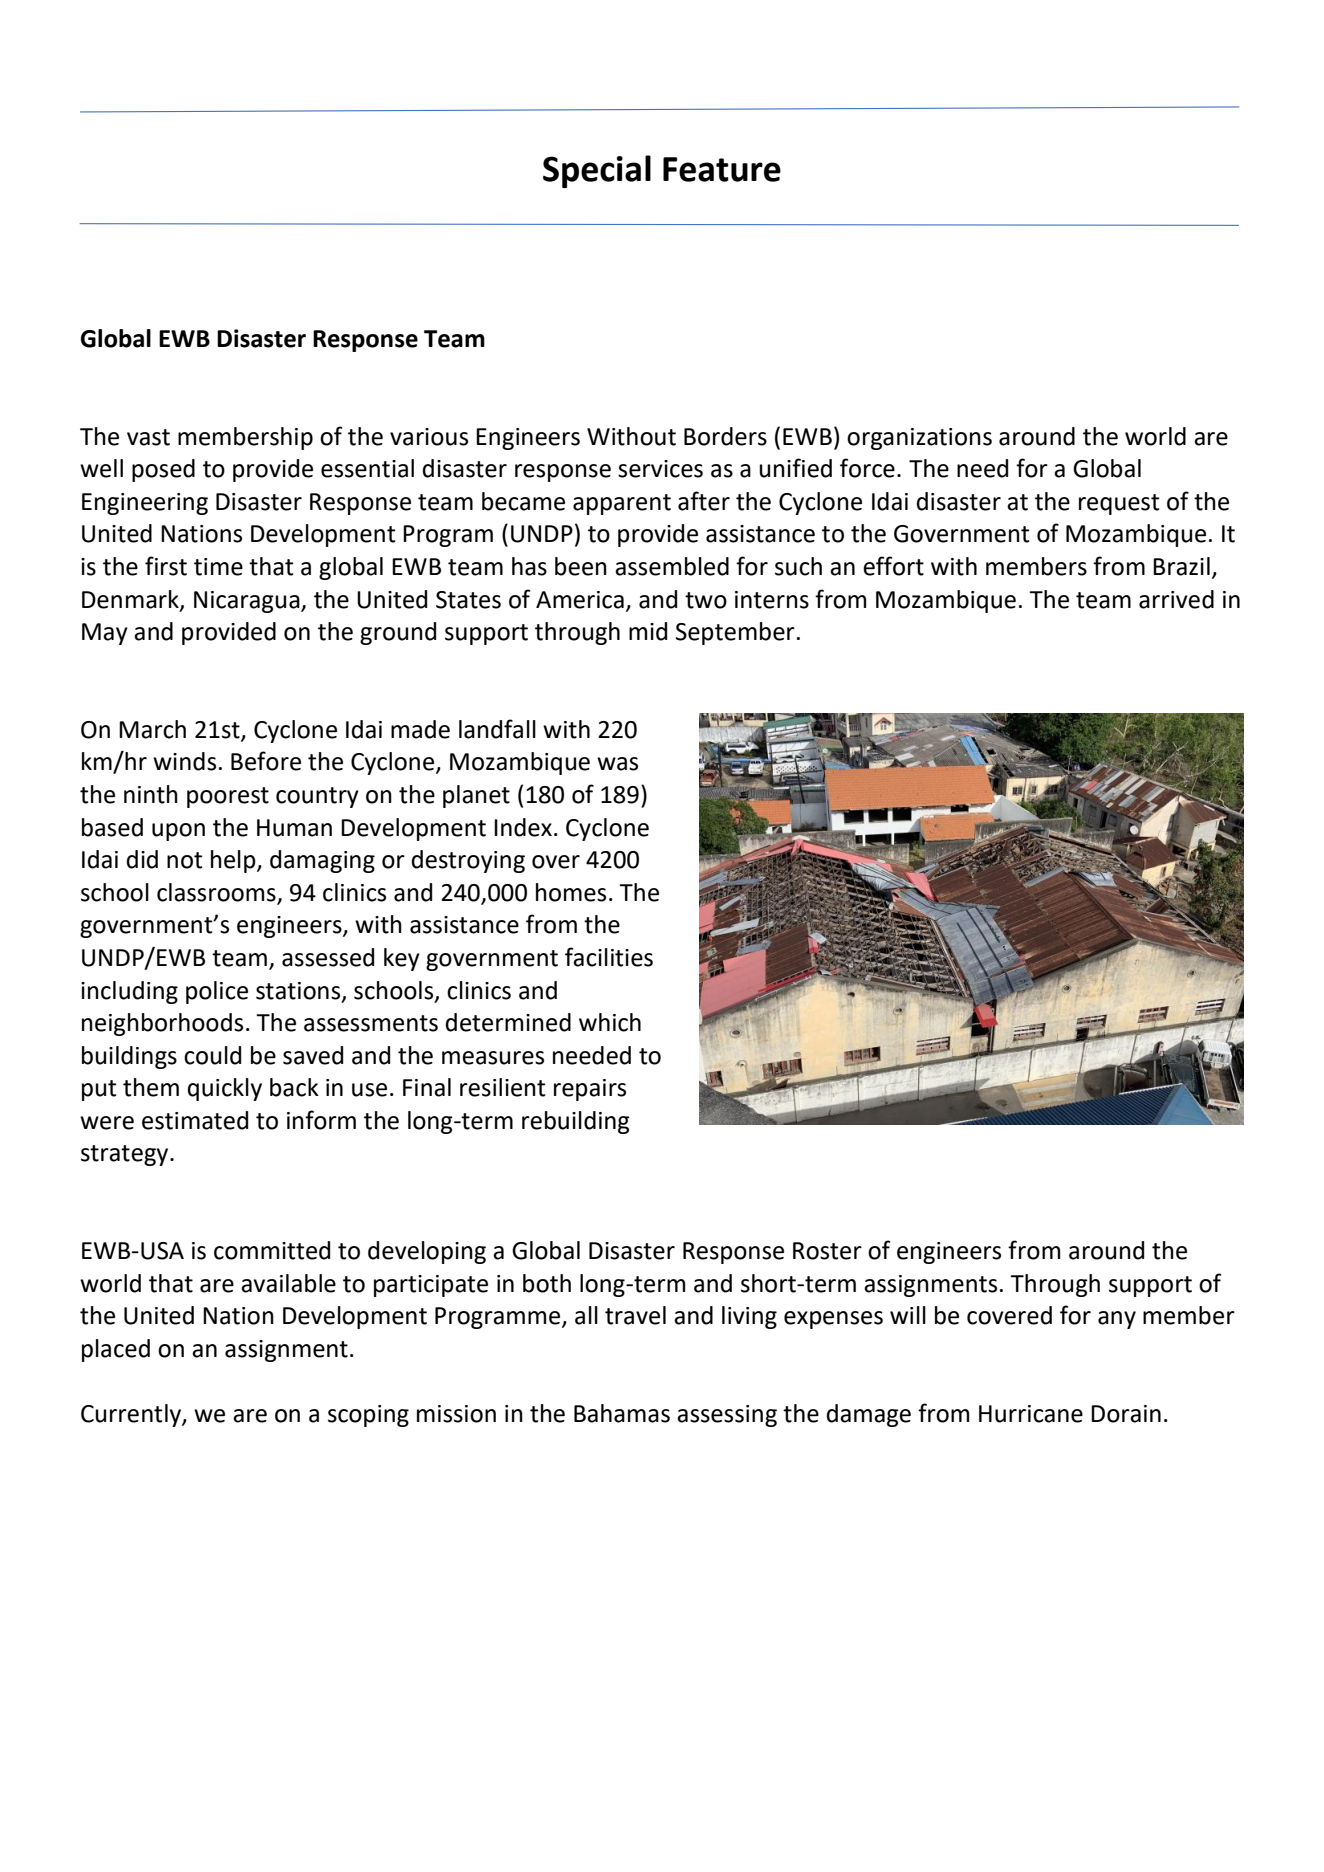 The height and width of the image is (1872, 1324). What do you see at coordinates (116, 1350) in the image?
I see `placed` at bounding box center [116, 1350].
